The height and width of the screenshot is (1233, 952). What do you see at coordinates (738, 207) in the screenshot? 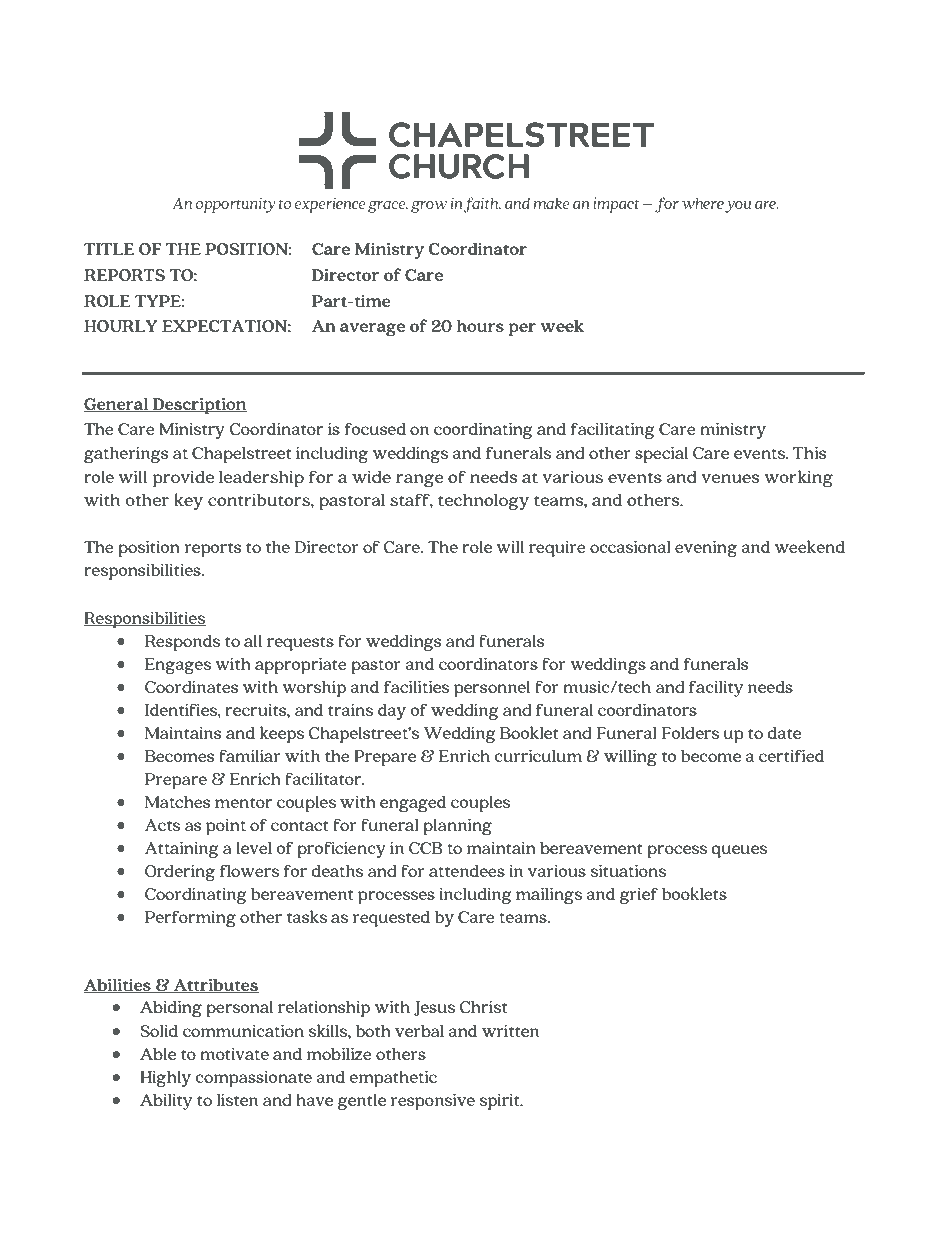
I see `you` at bounding box center [738, 207].
